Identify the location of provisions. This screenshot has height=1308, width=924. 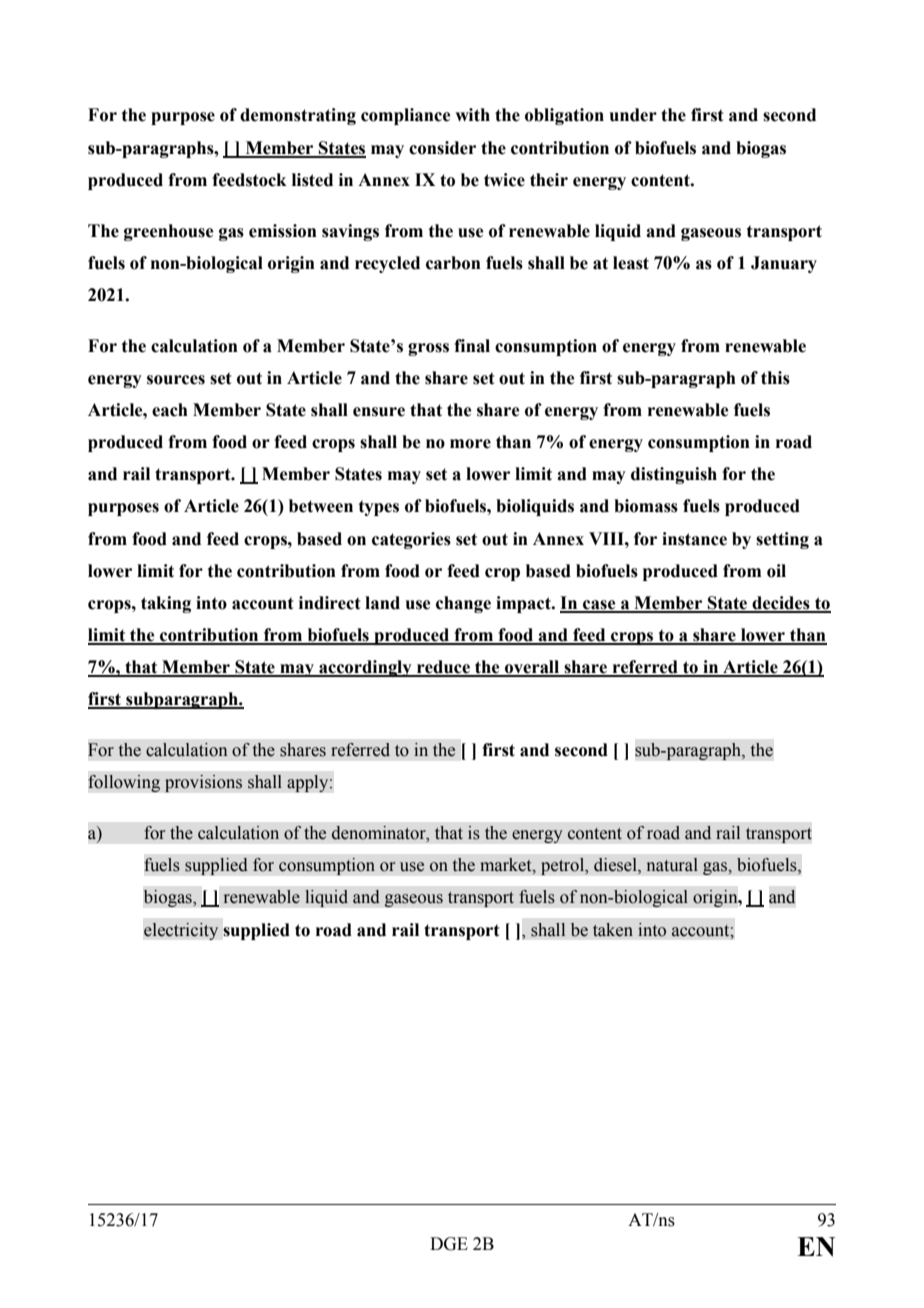
(203, 783).
